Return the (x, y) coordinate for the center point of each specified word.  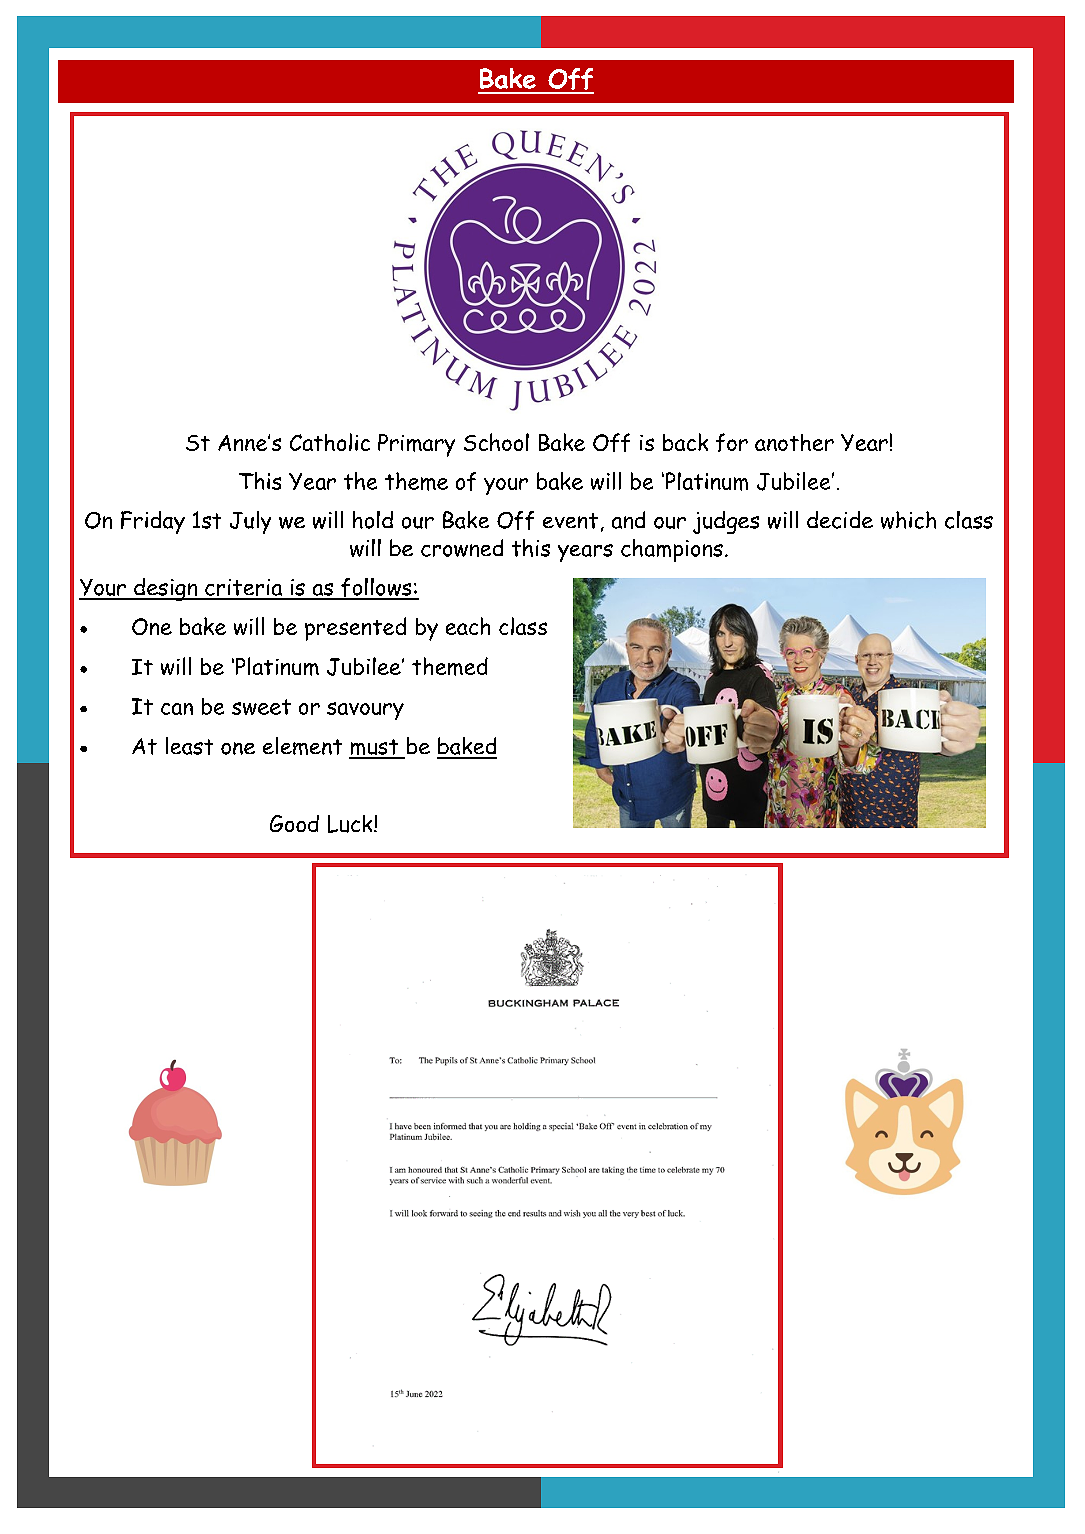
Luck (351, 824)
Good (294, 823)
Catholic (330, 442)
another (794, 442)
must (375, 748)
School (496, 442)
